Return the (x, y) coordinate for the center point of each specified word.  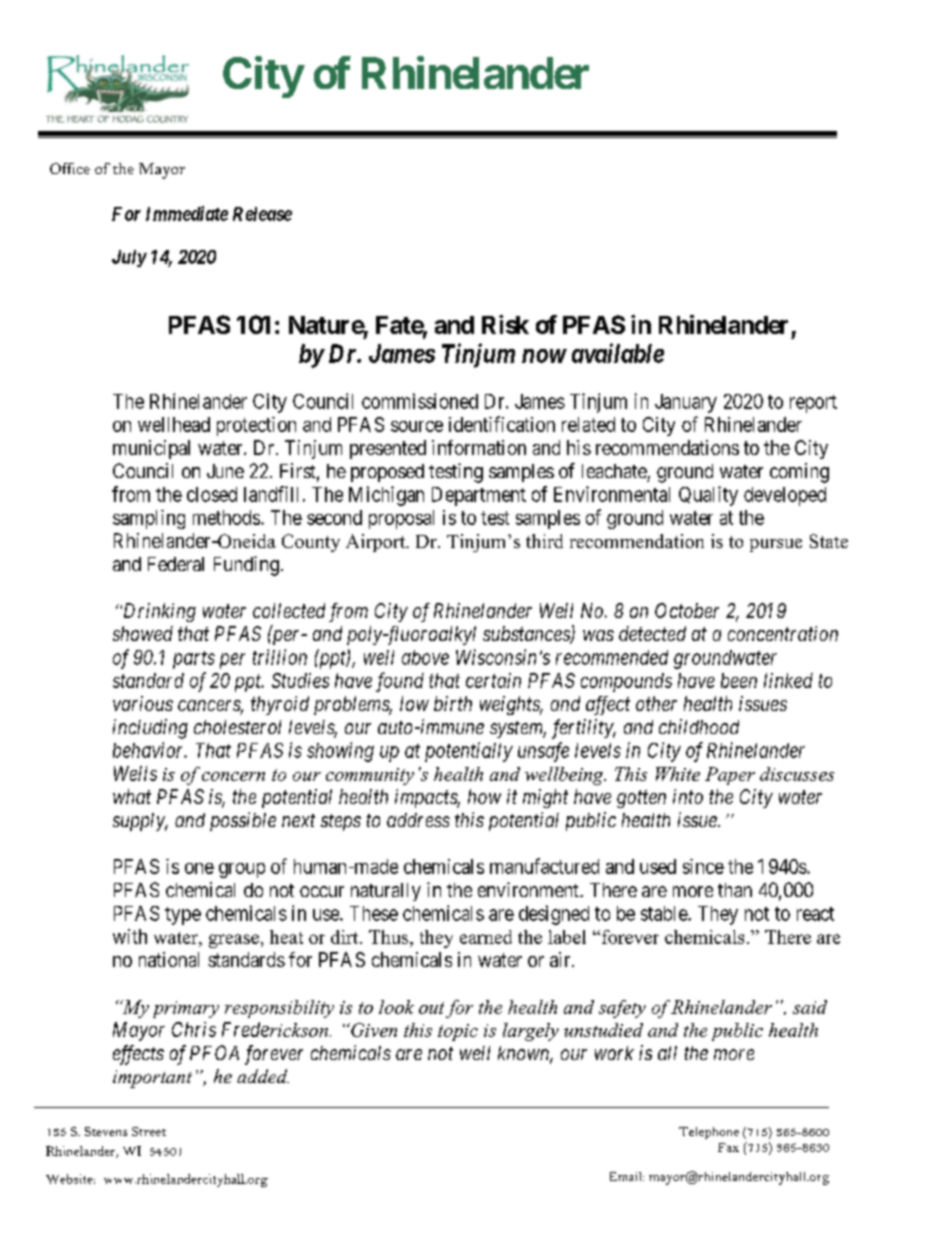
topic (458, 1032)
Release (262, 214)
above (425, 657)
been (739, 680)
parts (194, 660)
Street (149, 1131)
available (618, 353)
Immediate (187, 213)
